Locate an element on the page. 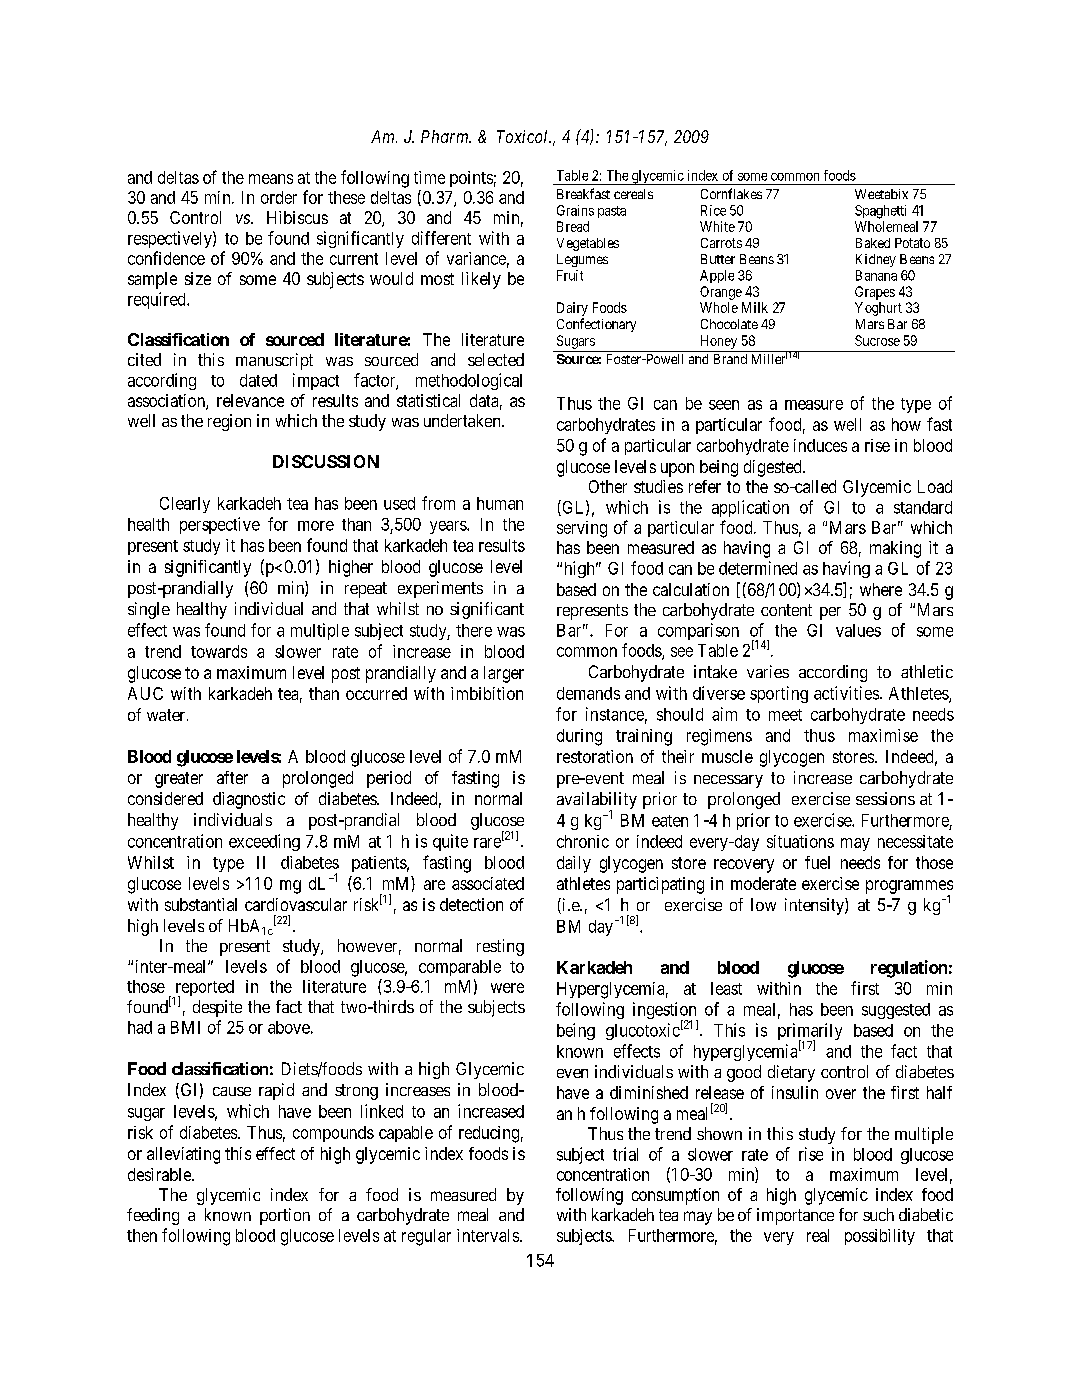 This document has height=1398, width=1080. Weetabix is located at coordinates (881, 194).
